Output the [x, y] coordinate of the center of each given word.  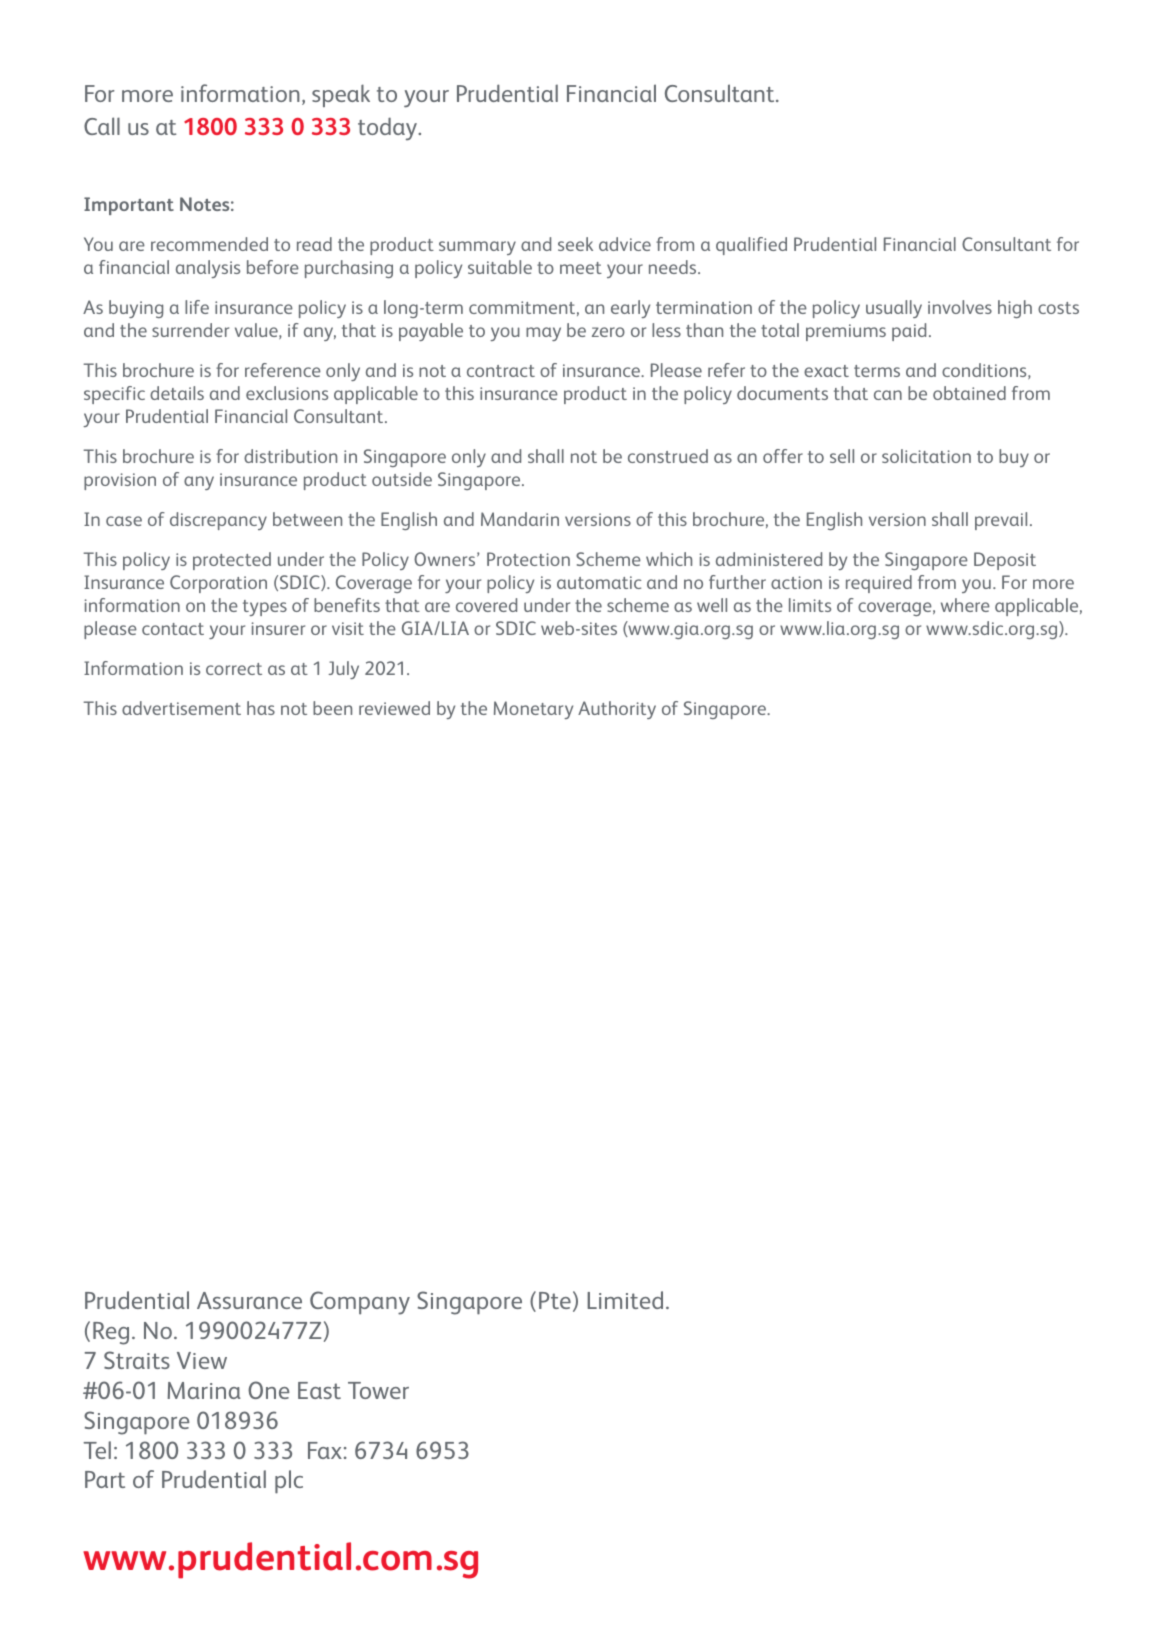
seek [575, 244]
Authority [617, 710]
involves [960, 307]
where [965, 605]
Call [102, 126]
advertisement [181, 708]
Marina [204, 1390]
